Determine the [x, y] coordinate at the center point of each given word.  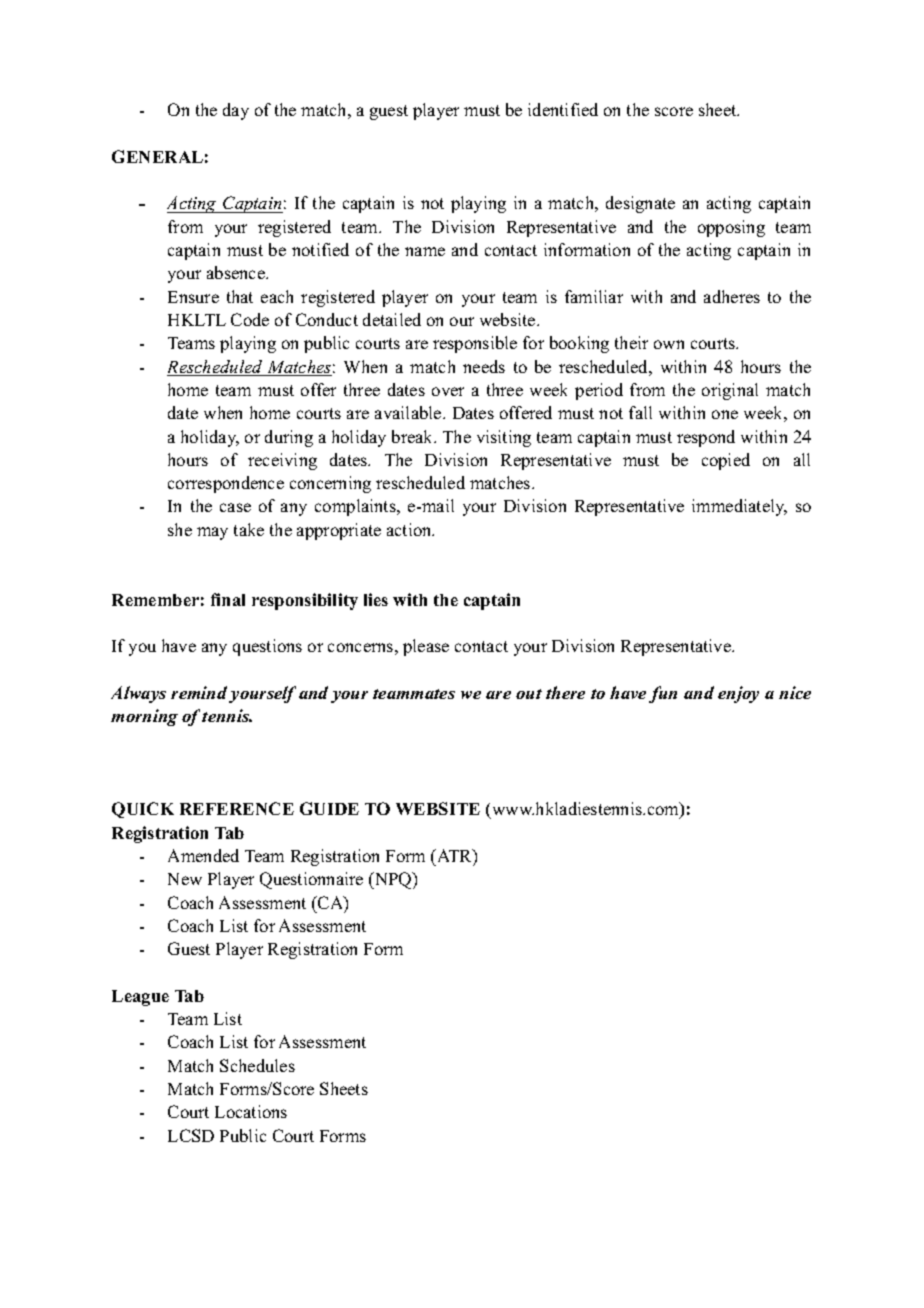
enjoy [738, 694]
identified [563, 109]
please [426, 647]
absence [237, 272]
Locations [251, 1111]
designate [640, 204]
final [228, 599]
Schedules [257, 1065]
